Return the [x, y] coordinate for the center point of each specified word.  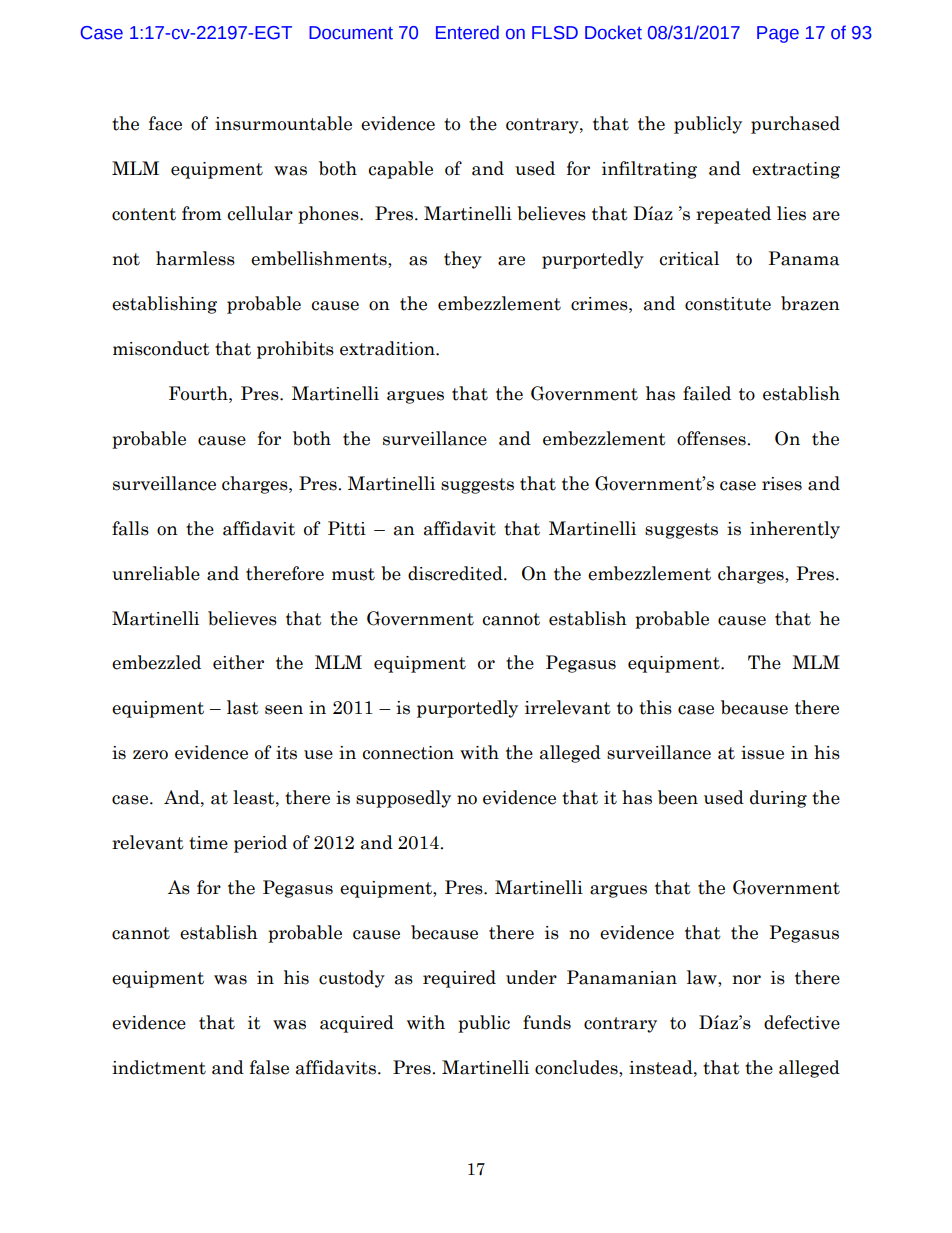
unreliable [156, 573]
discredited [456, 573]
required [459, 979]
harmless [195, 258]
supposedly [403, 799]
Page [778, 34]
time [208, 843]
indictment [159, 1067]
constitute [728, 304]
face [165, 123]
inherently [795, 530]
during [778, 799]
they [463, 260]
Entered [467, 32]
